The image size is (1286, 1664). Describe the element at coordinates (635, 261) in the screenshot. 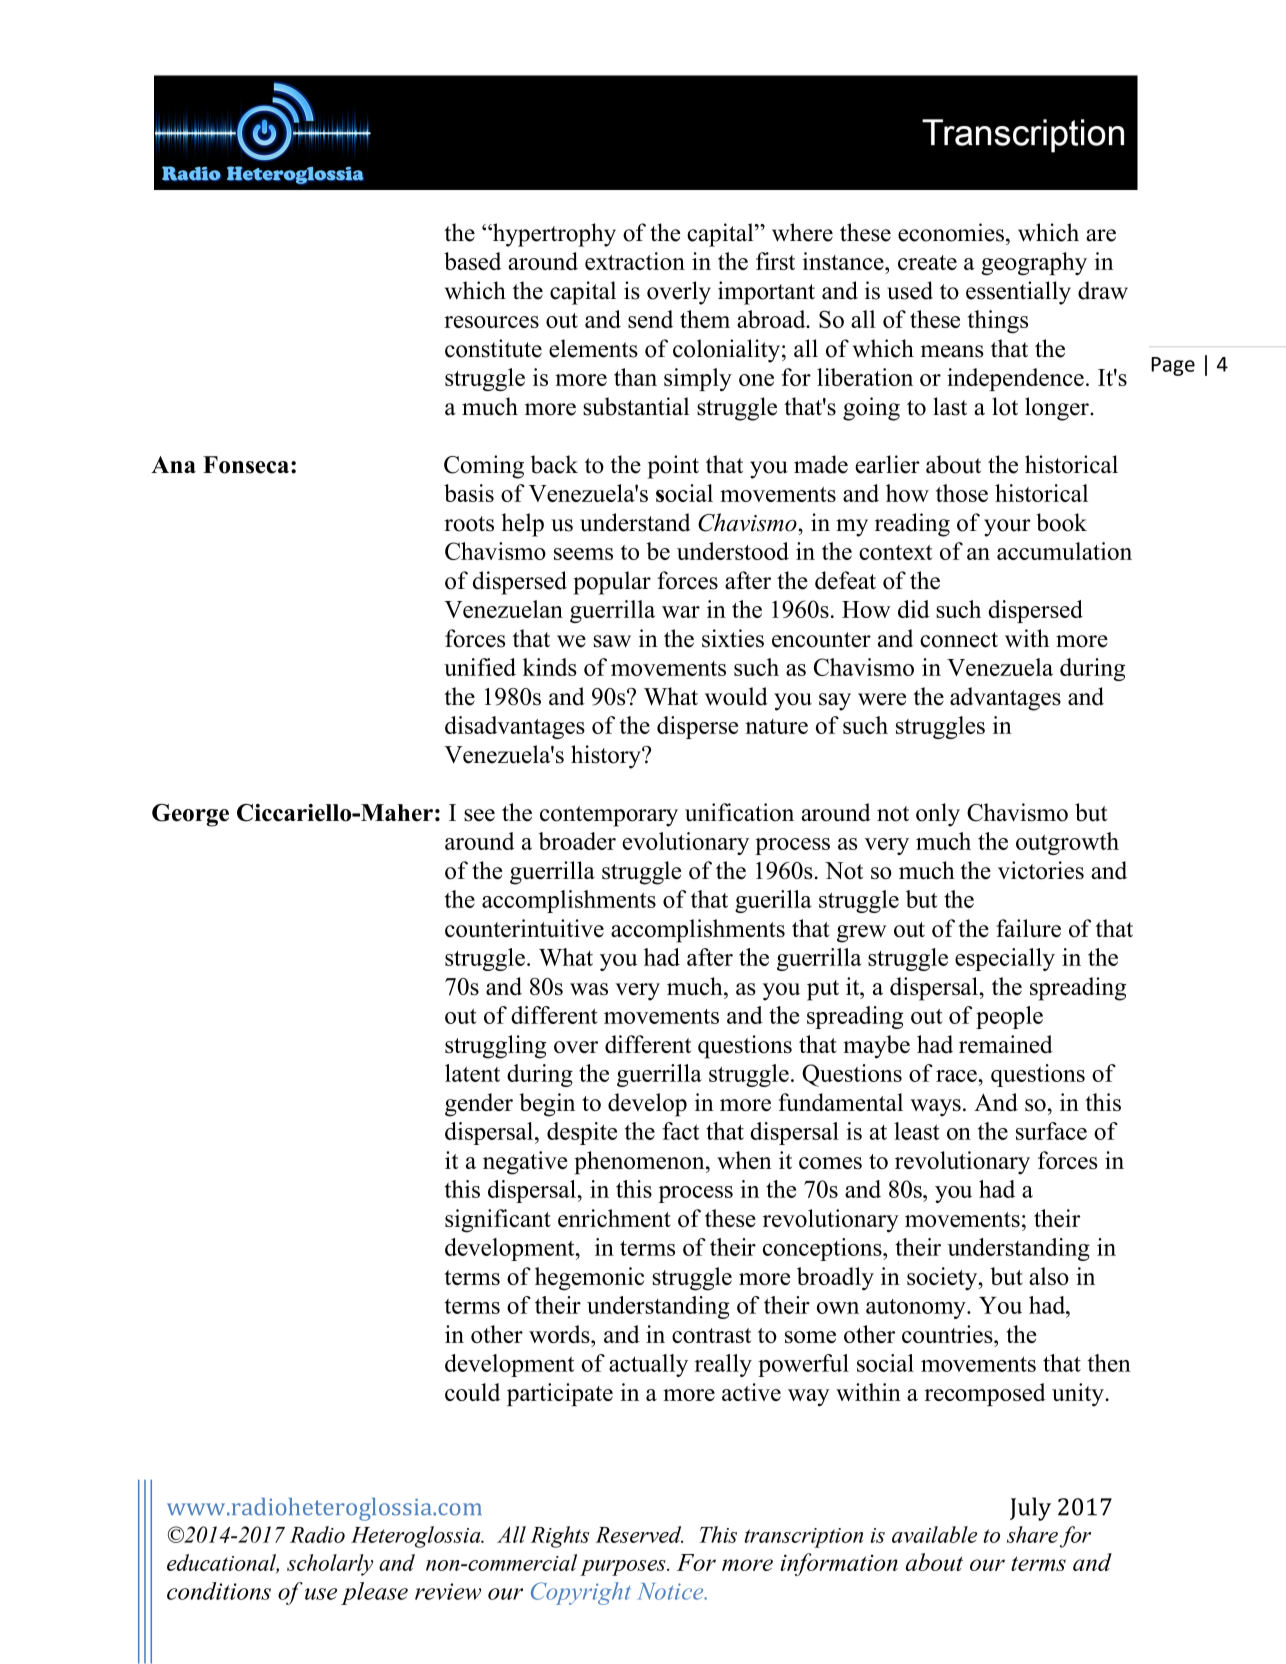

I see `extraction` at that location.
